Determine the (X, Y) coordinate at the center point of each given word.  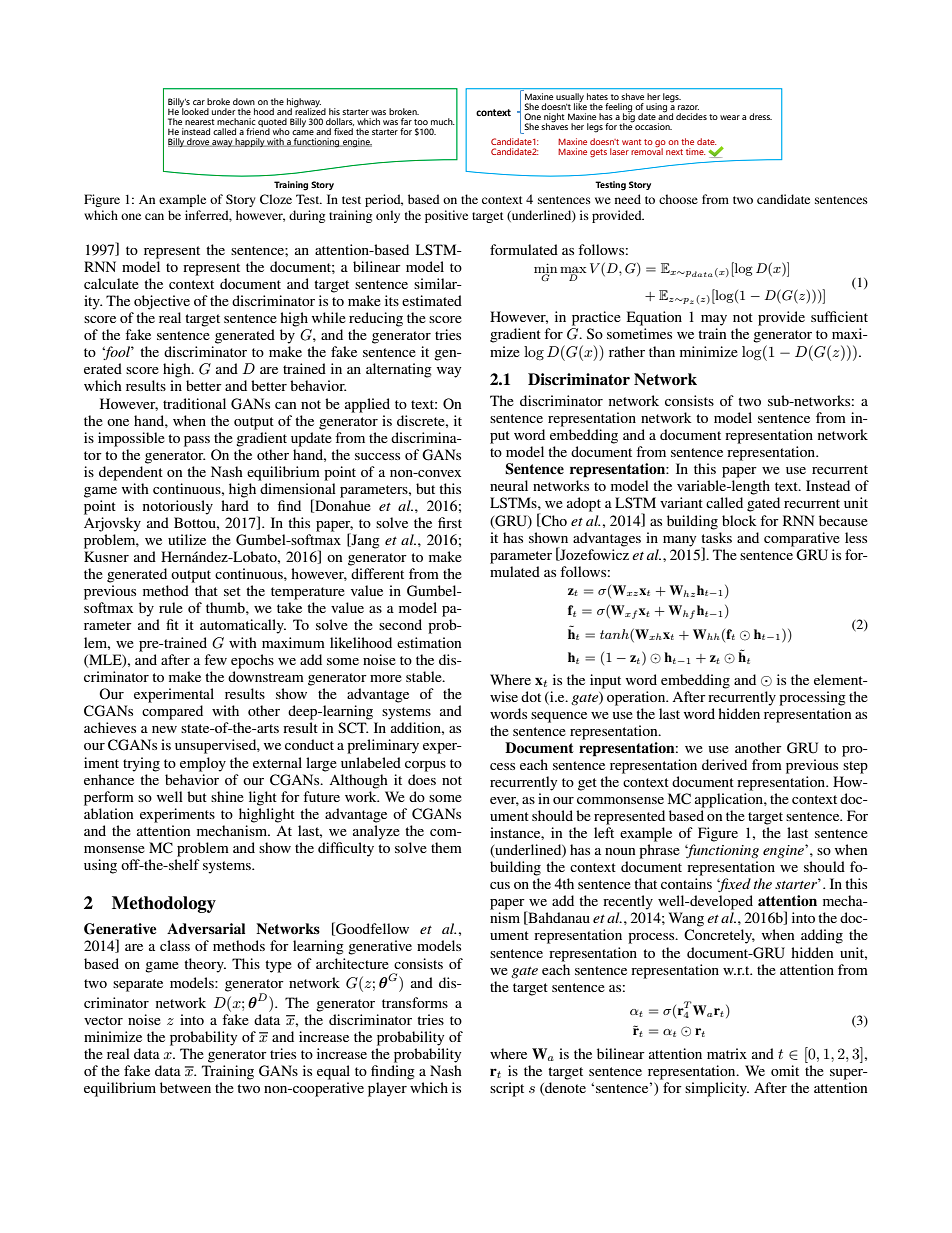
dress (760, 116)
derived (724, 764)
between (185, 1087)
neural (509, 485)
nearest (199, 122)
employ (203, 764)
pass (197, 441)
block (739, 520)
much (443, 121)
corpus (425, 766)
